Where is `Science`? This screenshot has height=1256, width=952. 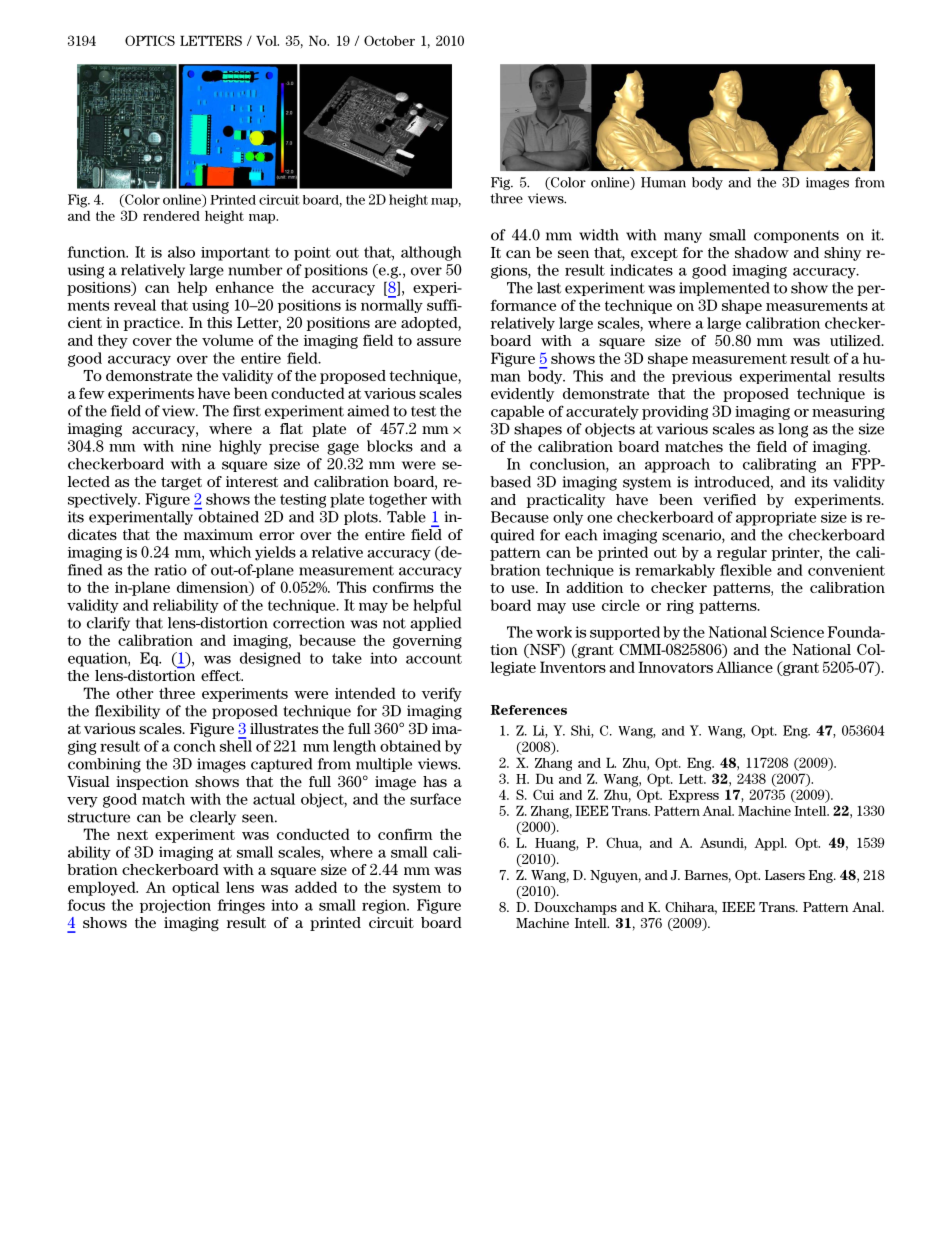
Science is located at coordinates (797, 632).
